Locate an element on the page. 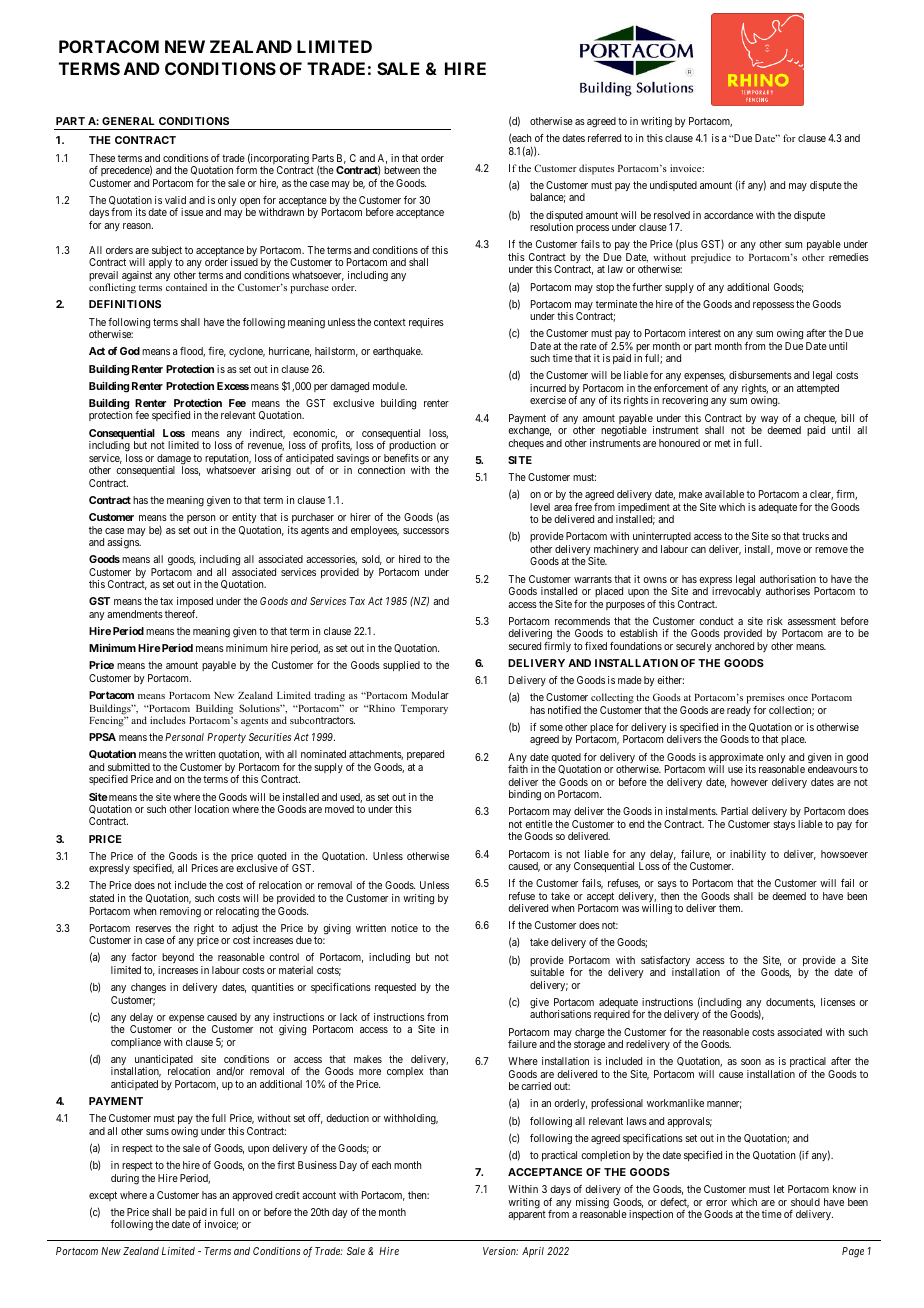 This document has height=1308, width=924. disbursements is located at coordinates (760, 375).
